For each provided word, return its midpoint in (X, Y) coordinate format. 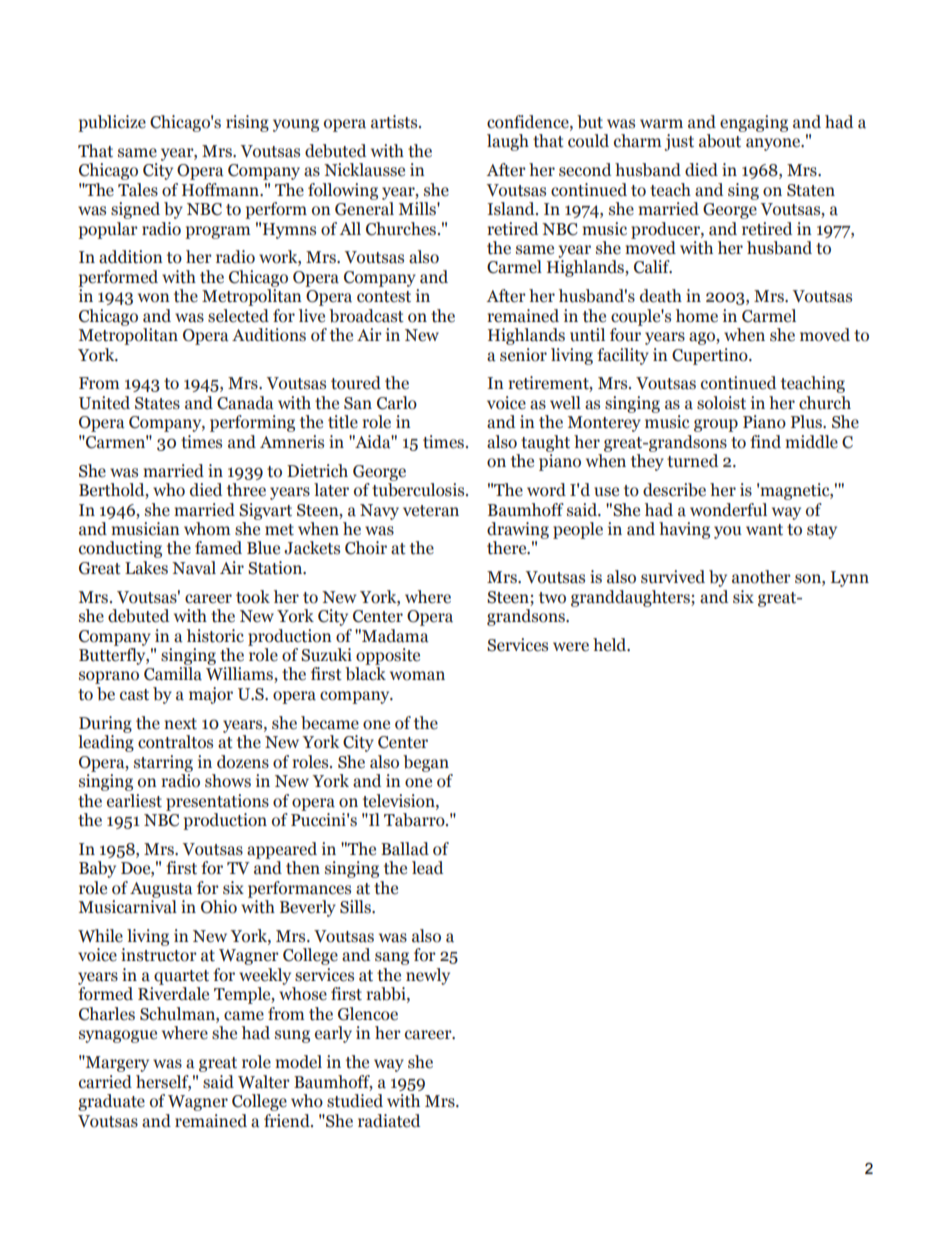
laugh (508, 142)
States (157, 403)
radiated (389, 1121)
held (611, 645)
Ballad (405, 849)
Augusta (161, 890)
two (552, 598)
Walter (264, 1082)
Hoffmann (221, 190)
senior (523, 355)
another (761, 577)
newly (428, 976)
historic (215, 636)
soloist (721, 403)
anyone (774, 144)
